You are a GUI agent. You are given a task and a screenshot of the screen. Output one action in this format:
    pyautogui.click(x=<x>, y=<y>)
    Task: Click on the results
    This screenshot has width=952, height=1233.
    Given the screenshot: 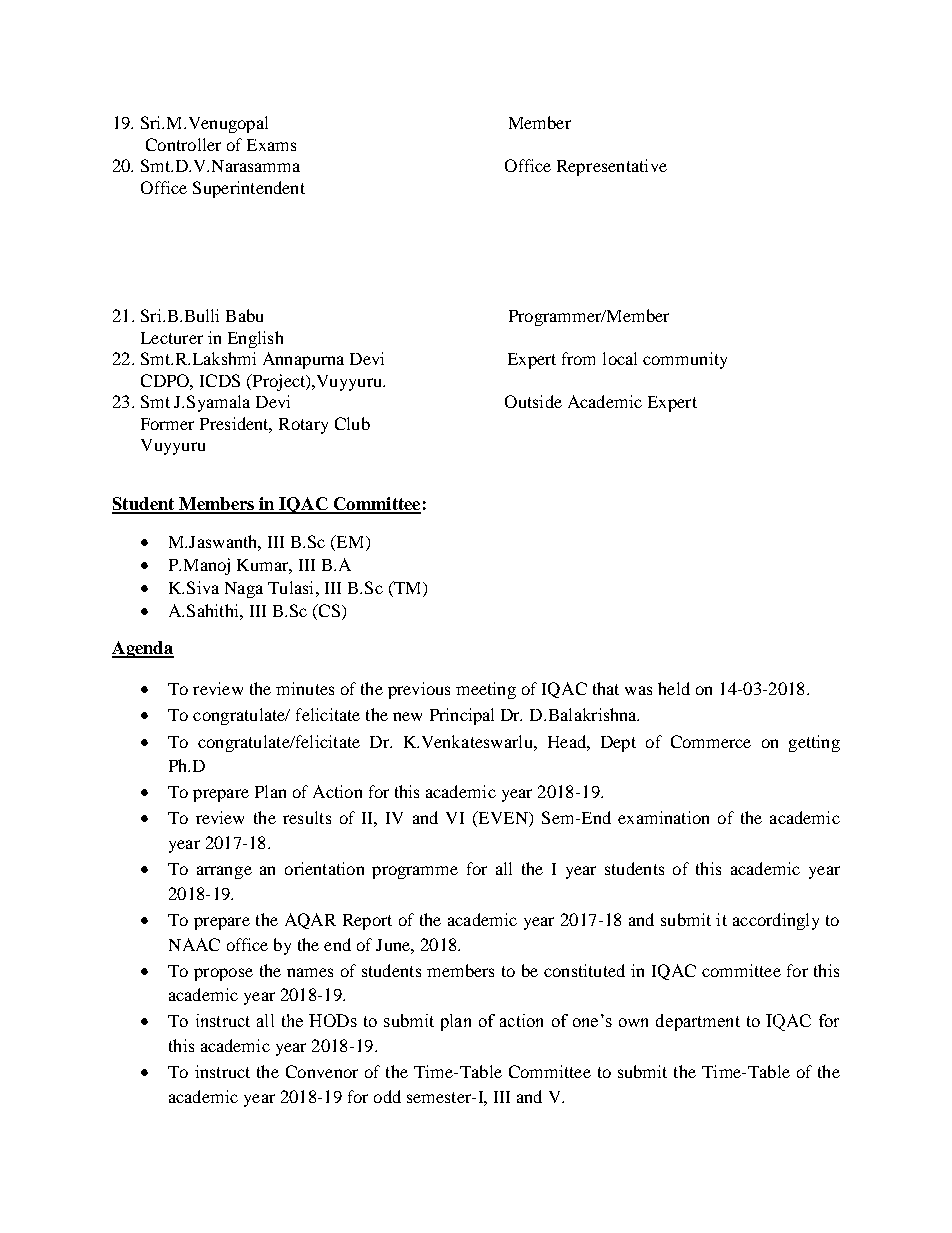 What is the action you would take?
    pyautogui.click(x=307, y=817)
